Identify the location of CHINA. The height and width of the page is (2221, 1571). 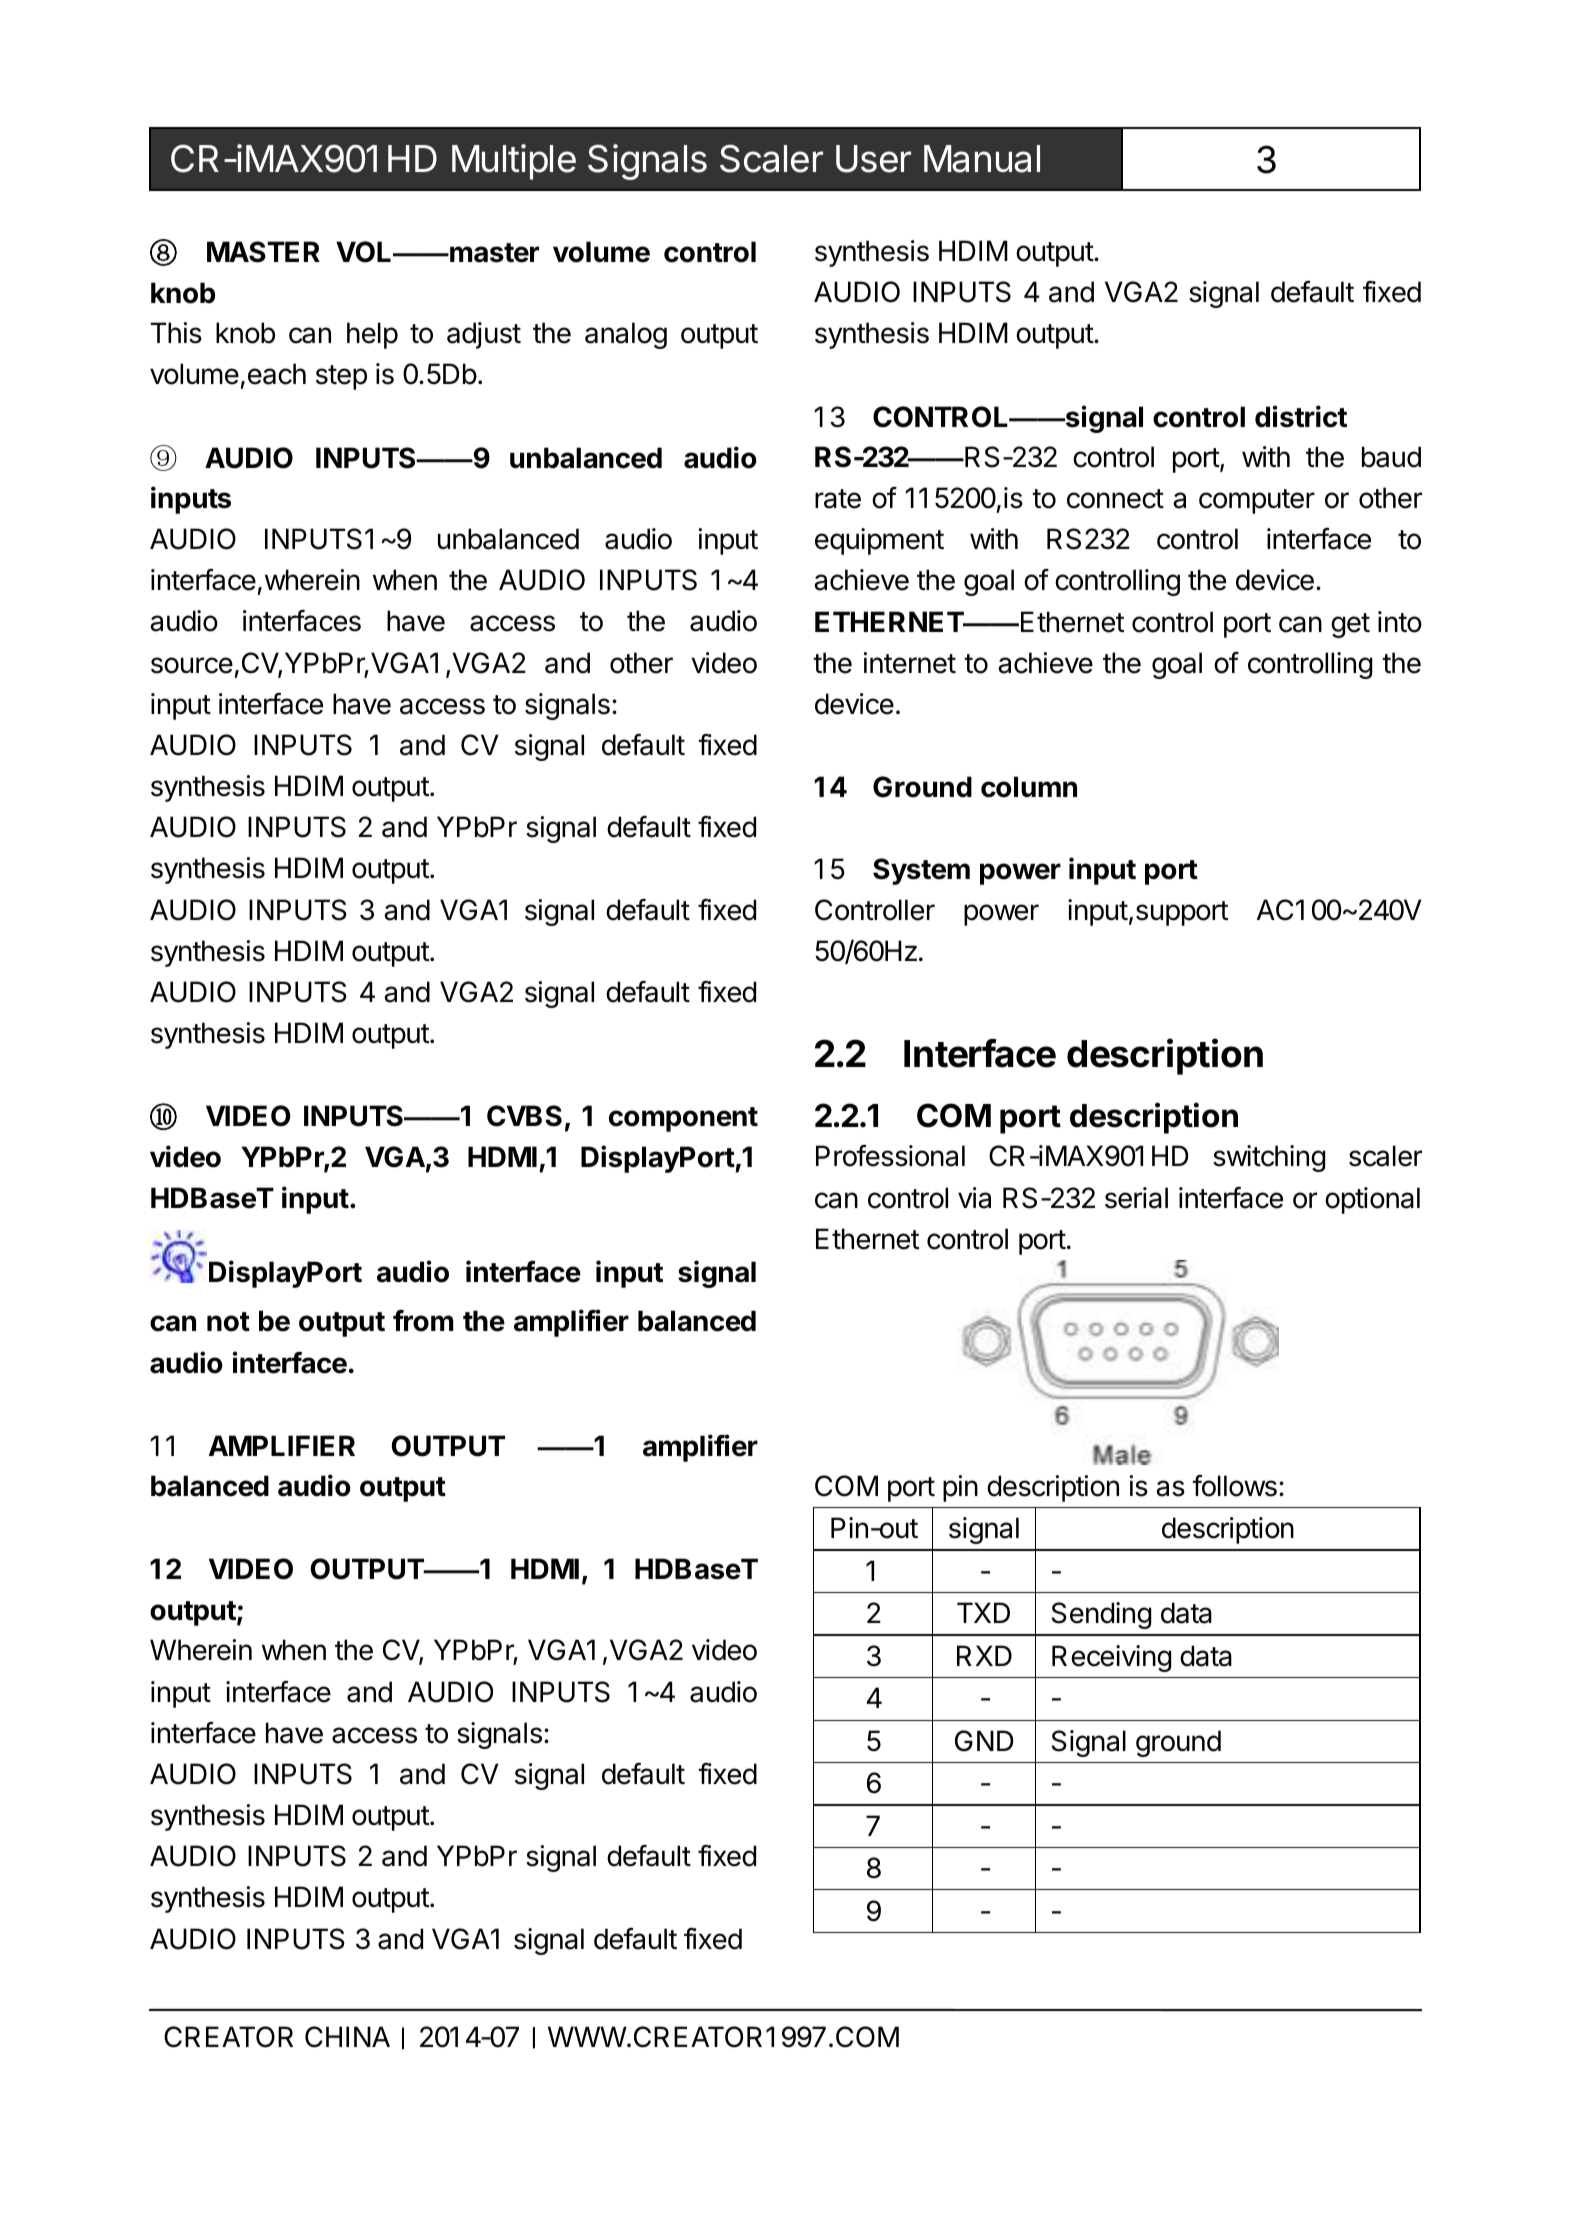
(347, 2037).
